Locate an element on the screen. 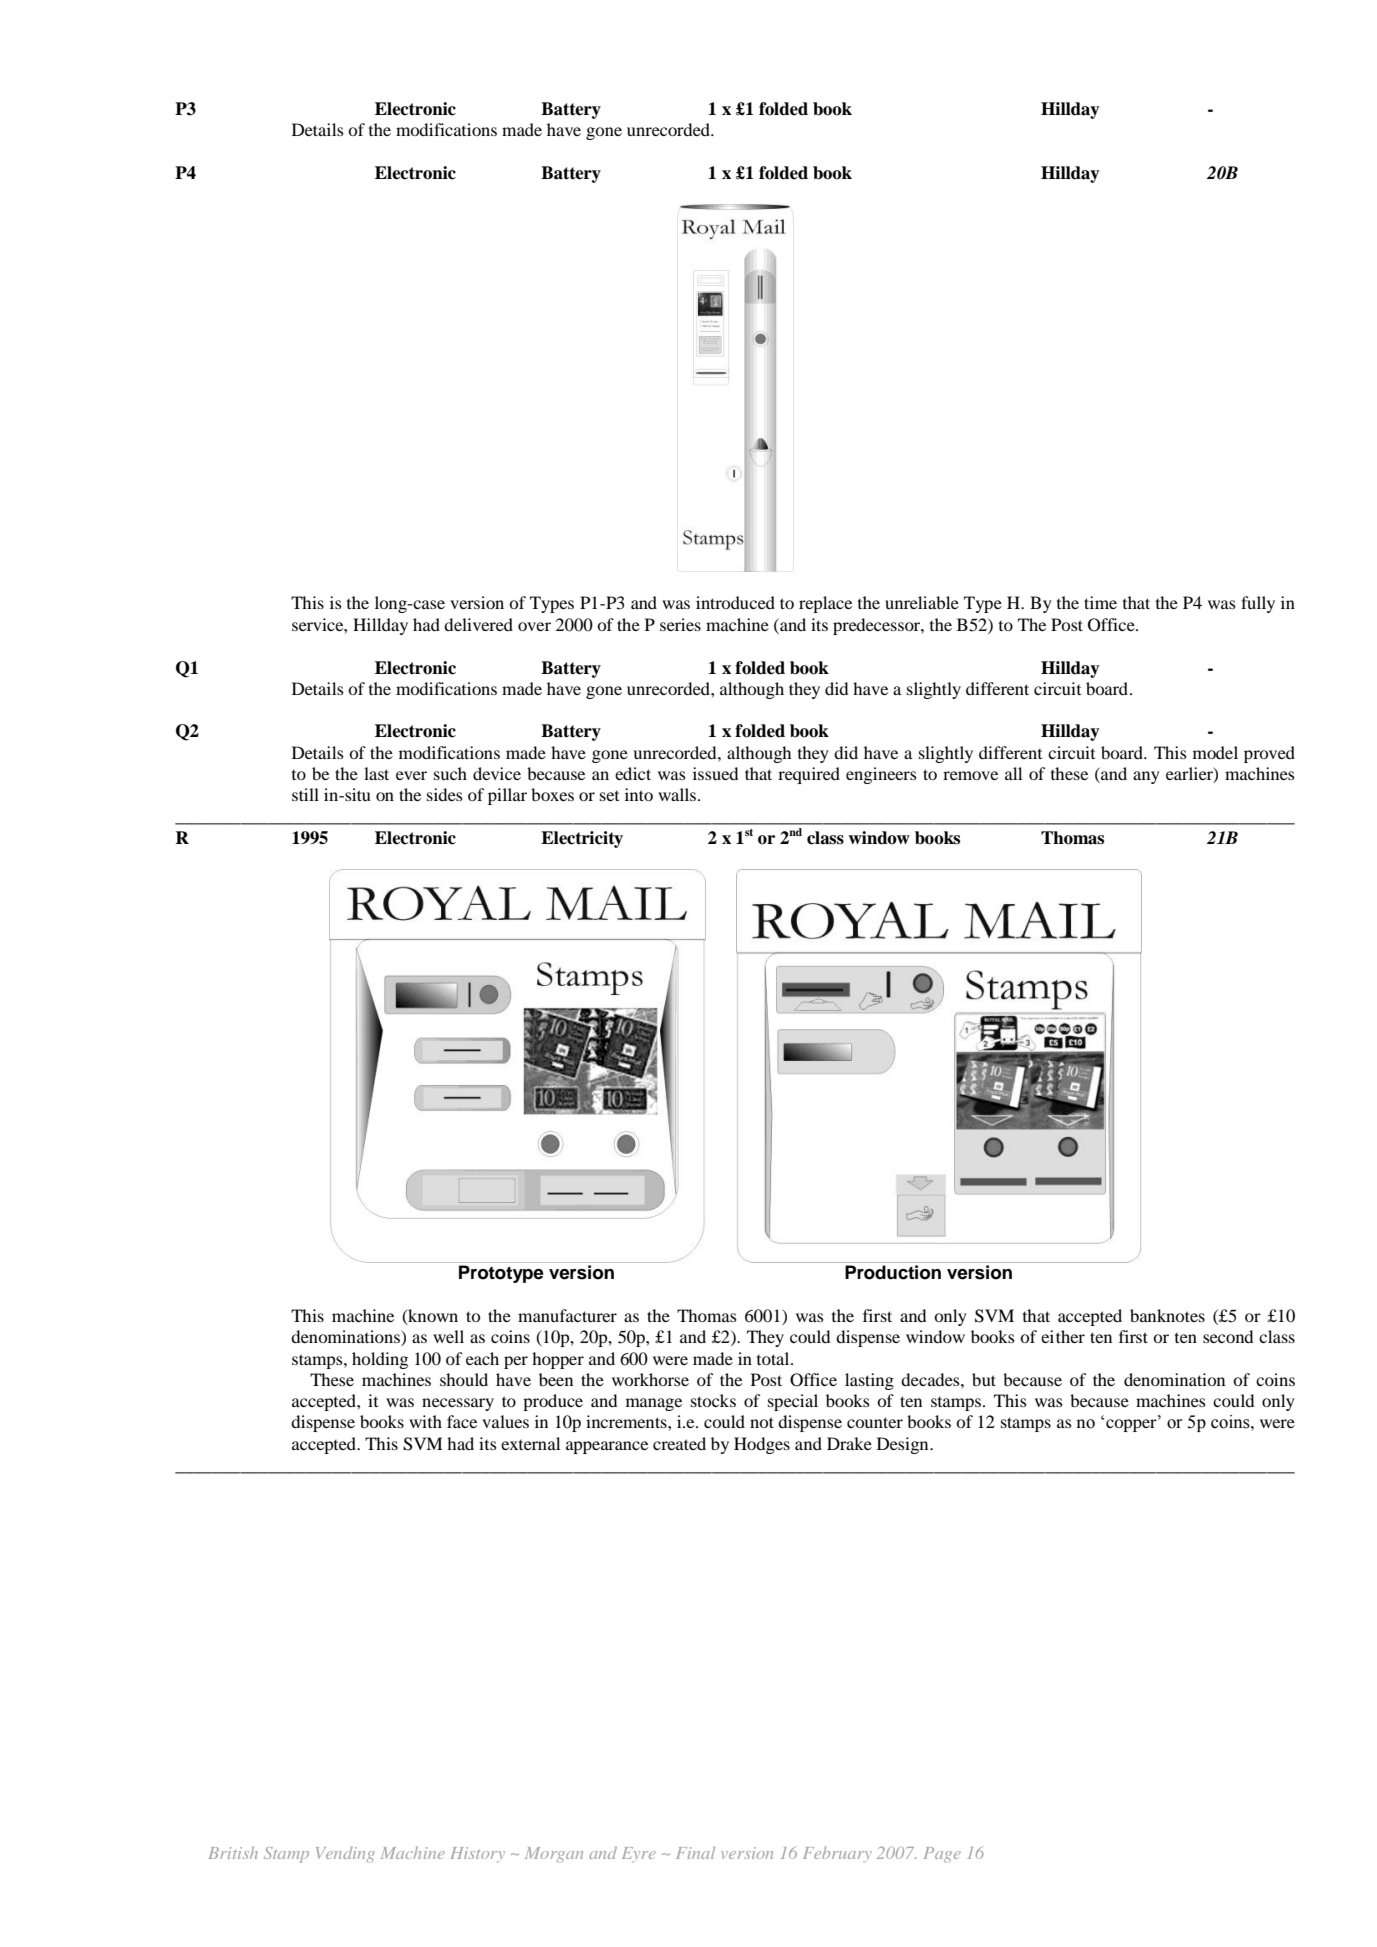 This screenshot has height=1947, width=1377. either is located at coordinates (1063, 1336).
